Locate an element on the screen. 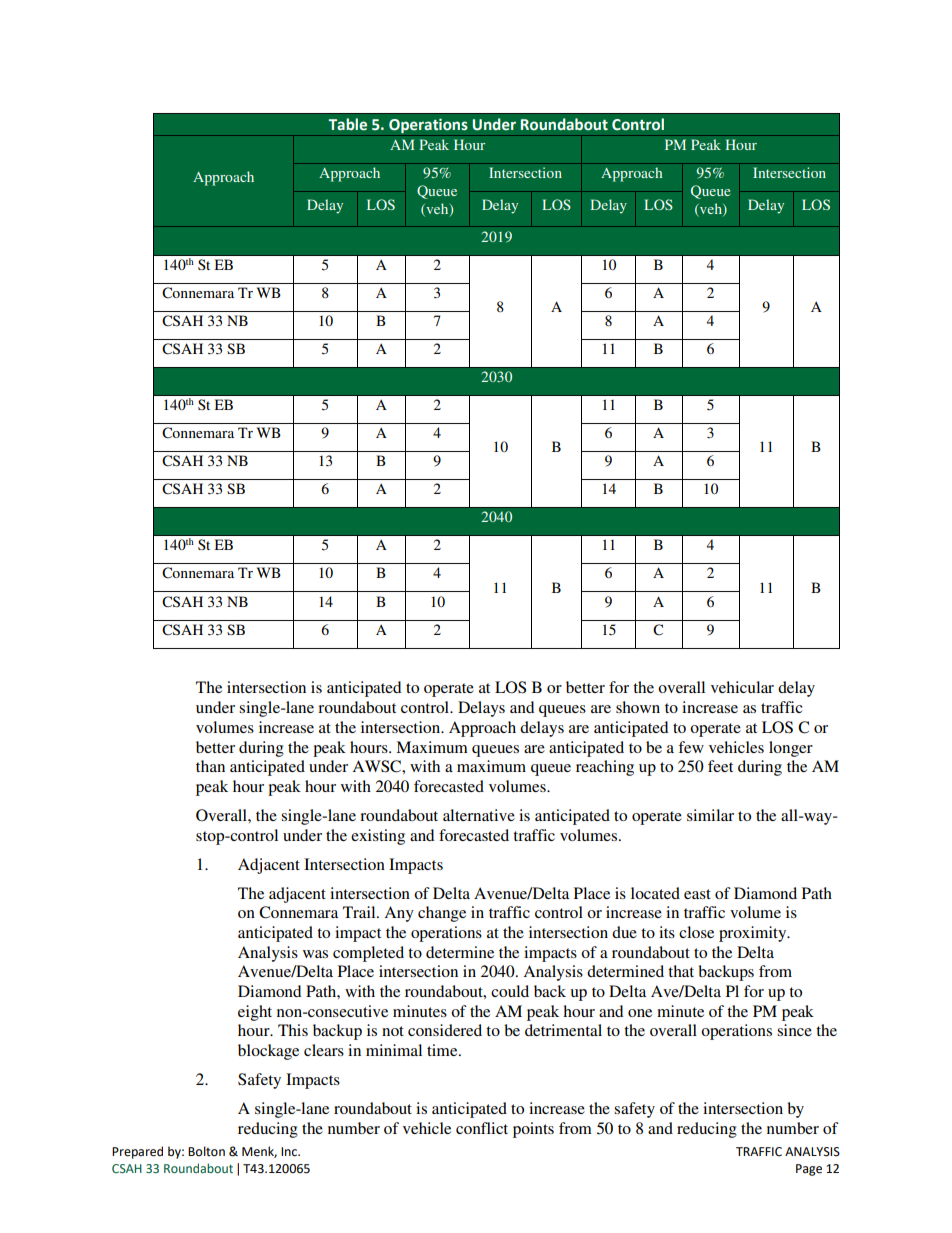  change is located at coordinates (442, 914).
